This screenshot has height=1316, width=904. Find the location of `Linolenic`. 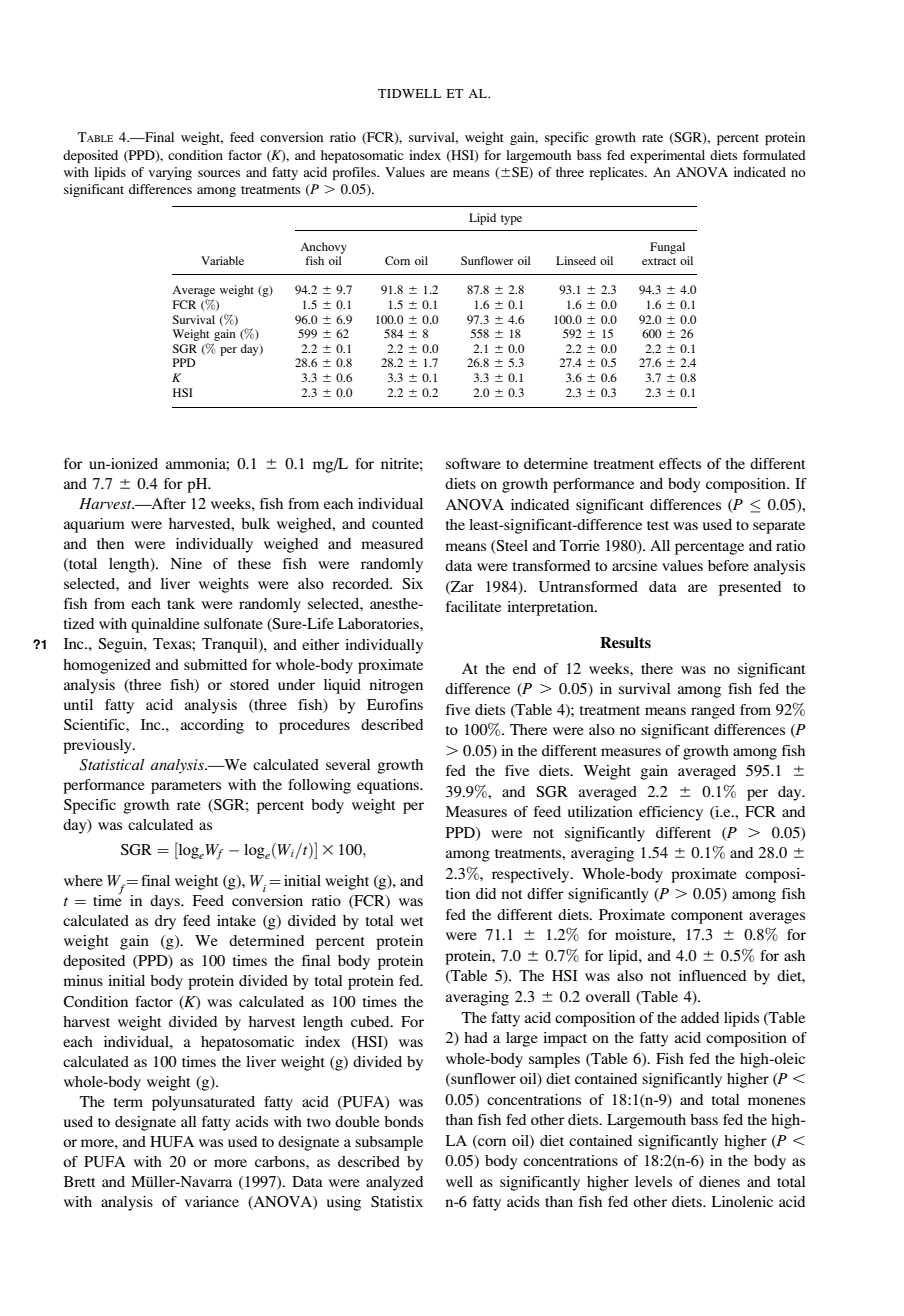

Linolenic is located at coordinates (742, 1201).
